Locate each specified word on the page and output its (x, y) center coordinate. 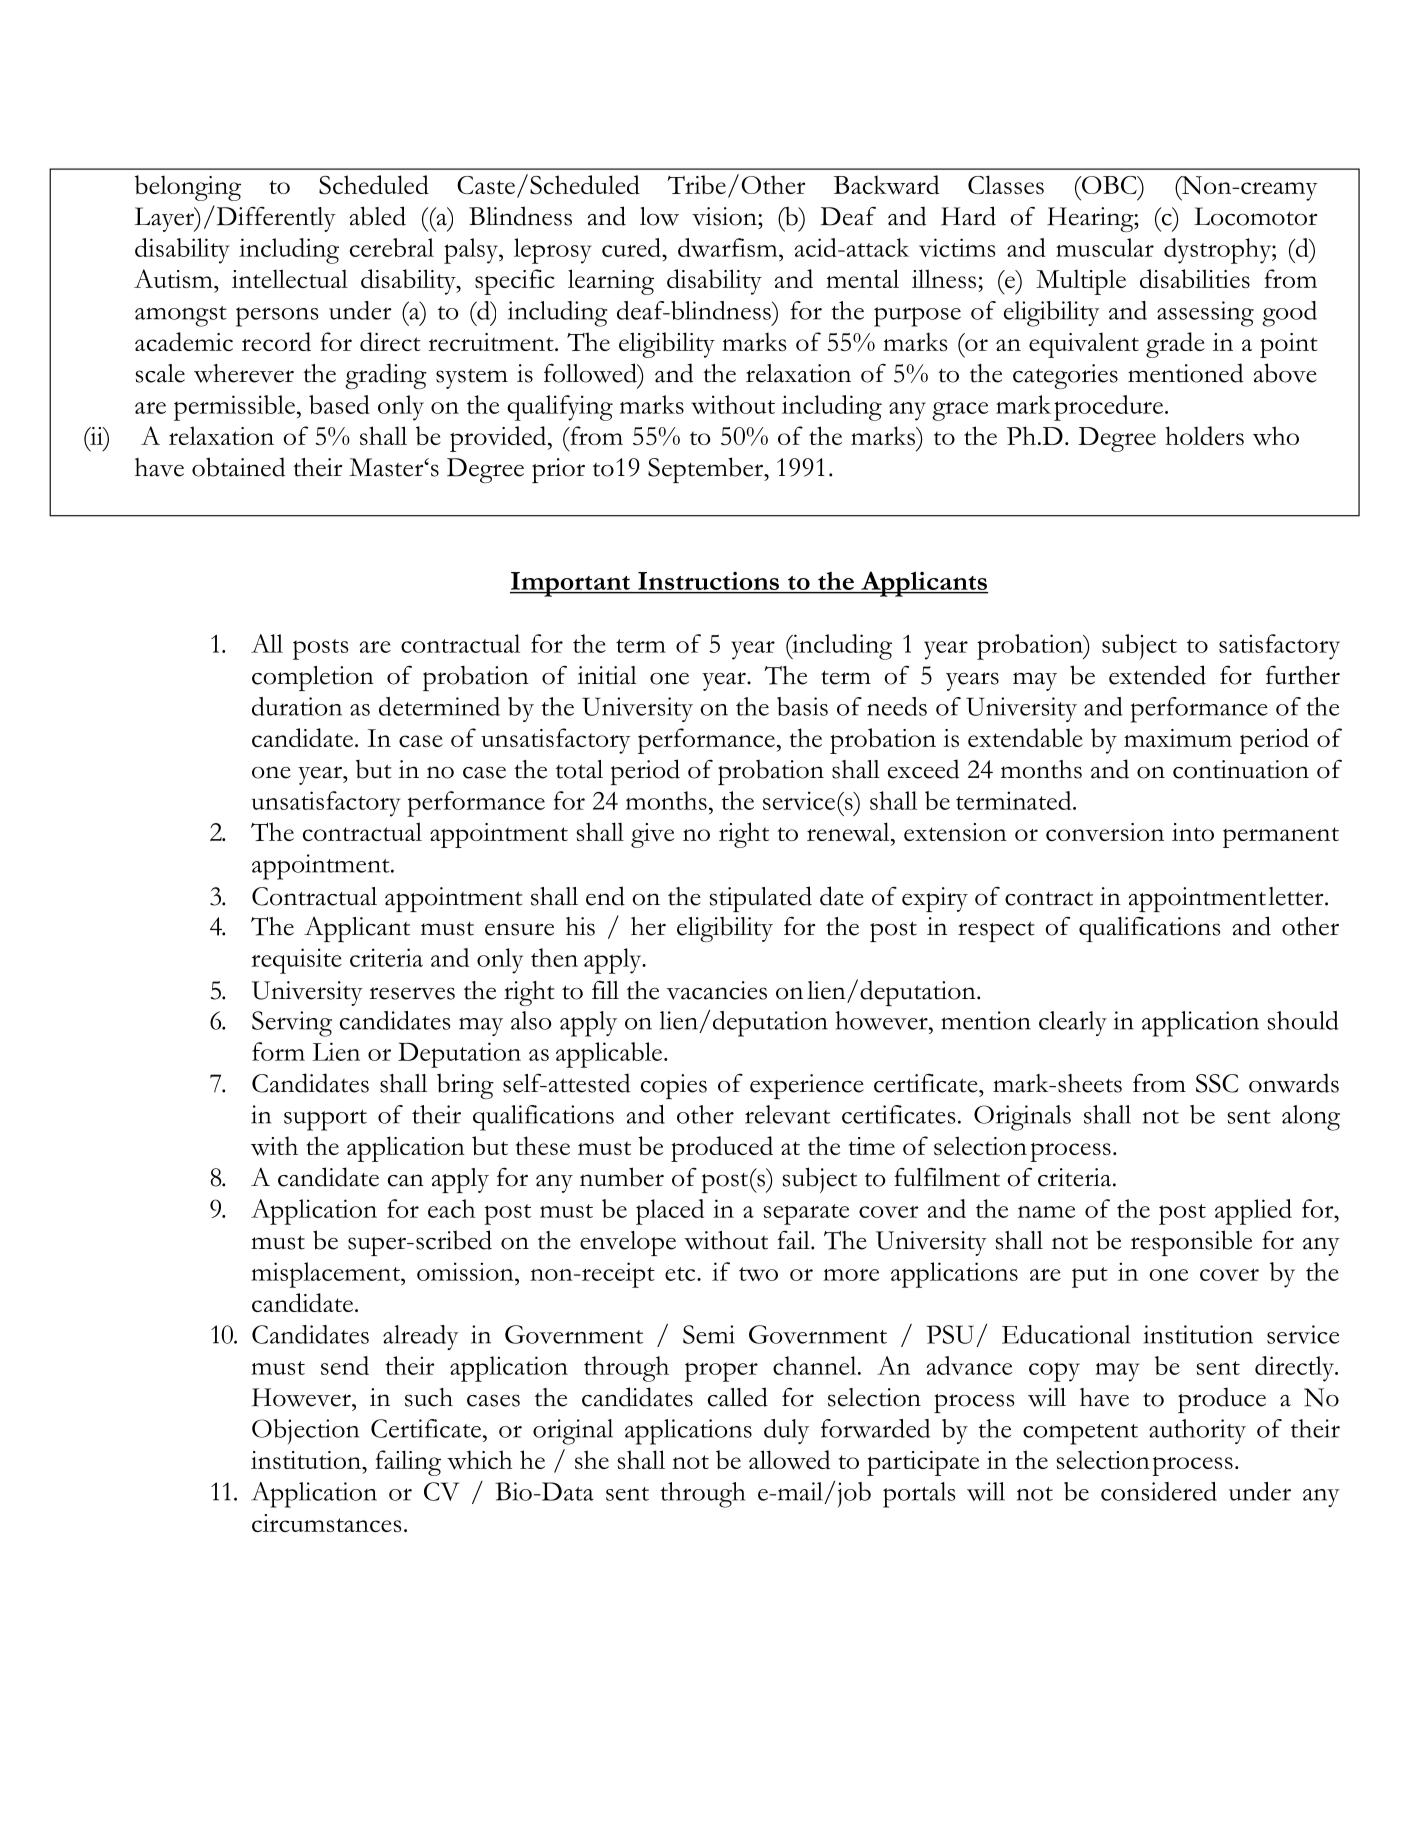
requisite (296, 961)
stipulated (761, 899)
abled (378, 216)
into (1193, 832)
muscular (1105, 247)
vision (725, 216)
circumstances (326, 1523)
